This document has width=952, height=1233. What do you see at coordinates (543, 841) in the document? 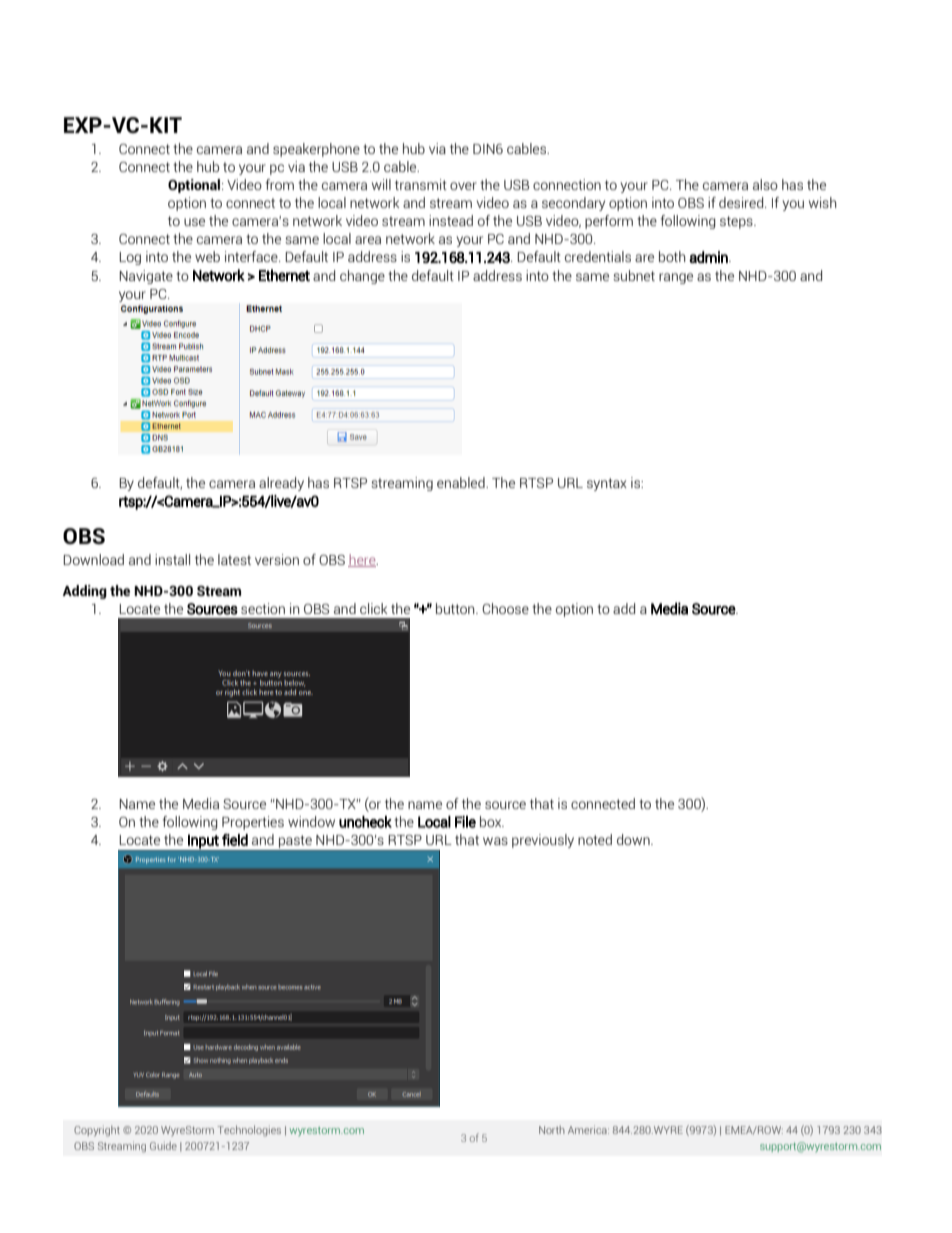
I see `previously` at bounding box center [543, 841].
